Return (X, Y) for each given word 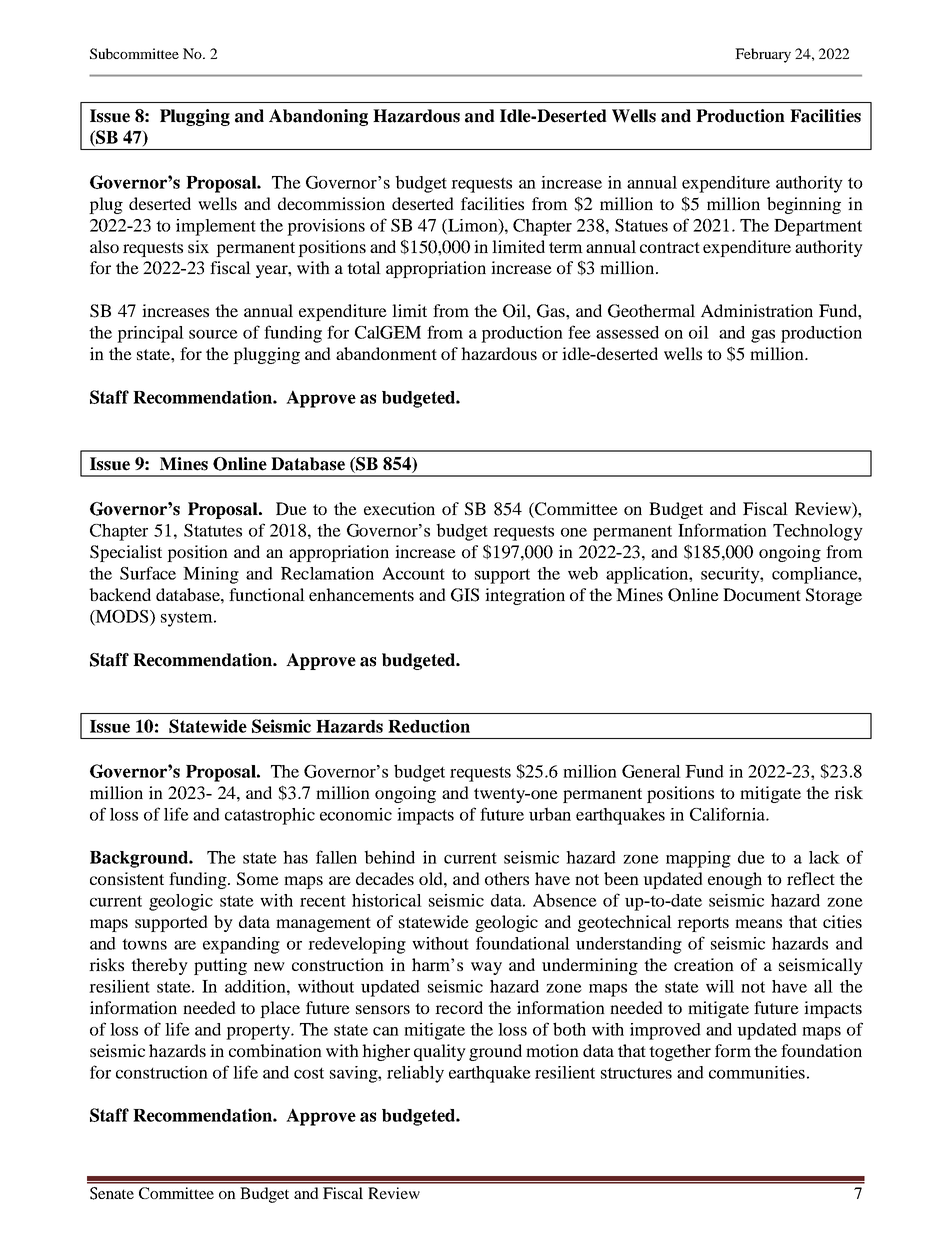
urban (550, 814)
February (763, 55)
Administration (757, 310)
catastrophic (270, 816)
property (259, 1032)
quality (440, 1052)
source (213, 334)
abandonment (386, 353)
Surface (148, 573)
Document (762, 594)
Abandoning (318, 117)
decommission (331, 203)
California (728, 814)
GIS (465, 595)
